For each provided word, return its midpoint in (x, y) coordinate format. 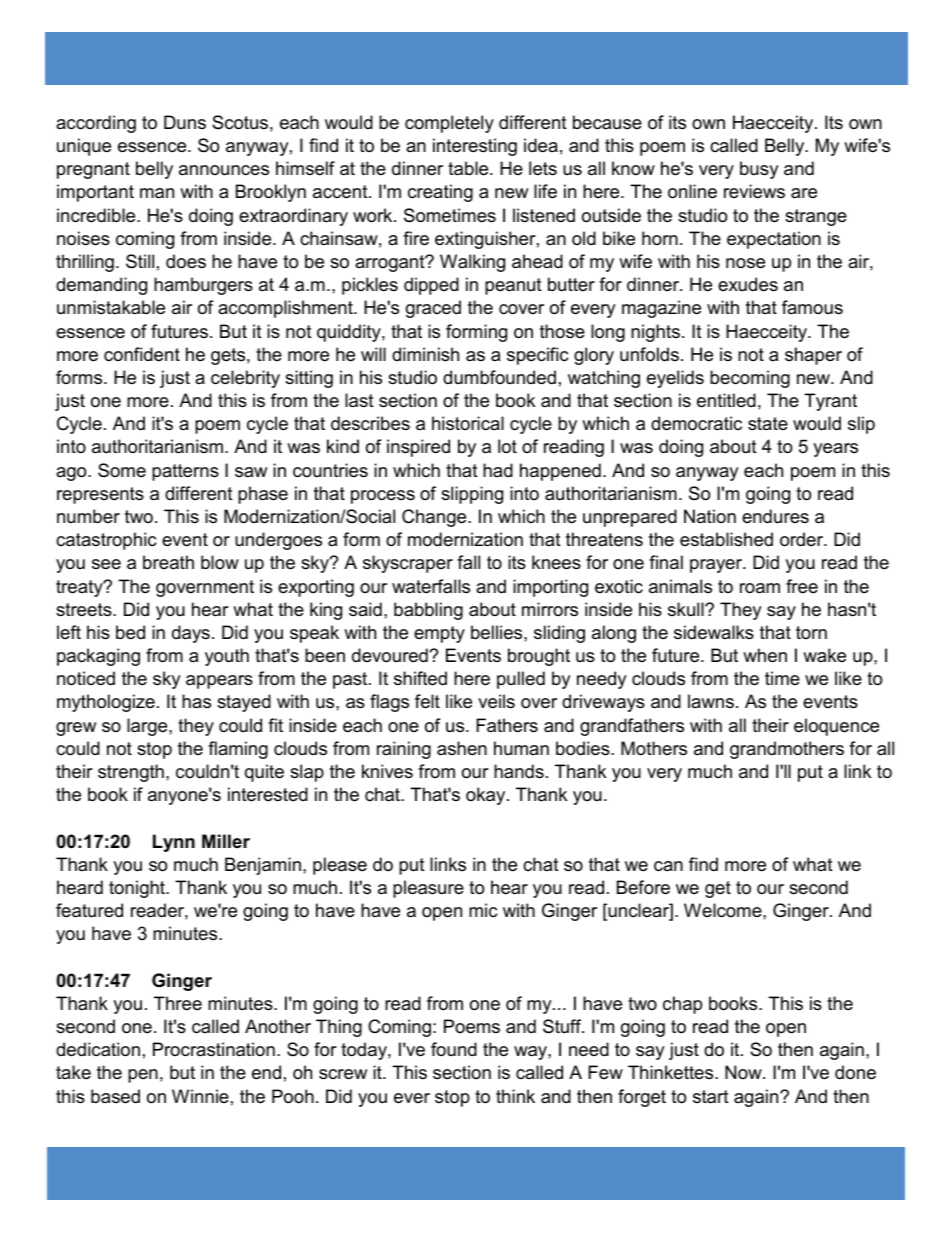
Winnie (200, 1096)
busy (759, 170)
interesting (475, 147)
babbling (428, 611)
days (191, 634)
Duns (185, 122)
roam (760, 588)
